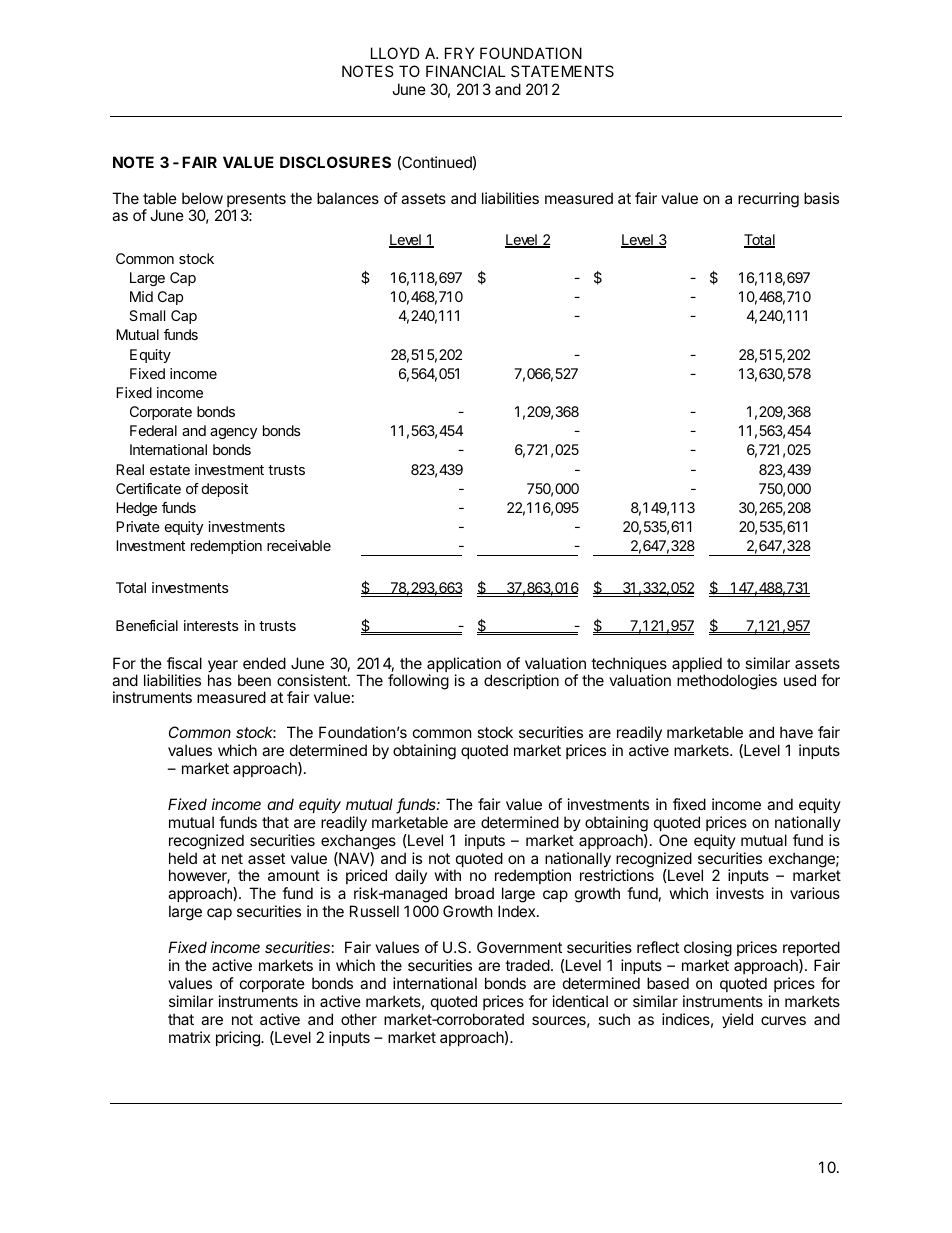  I want to click on basis, so click(821, 198).
